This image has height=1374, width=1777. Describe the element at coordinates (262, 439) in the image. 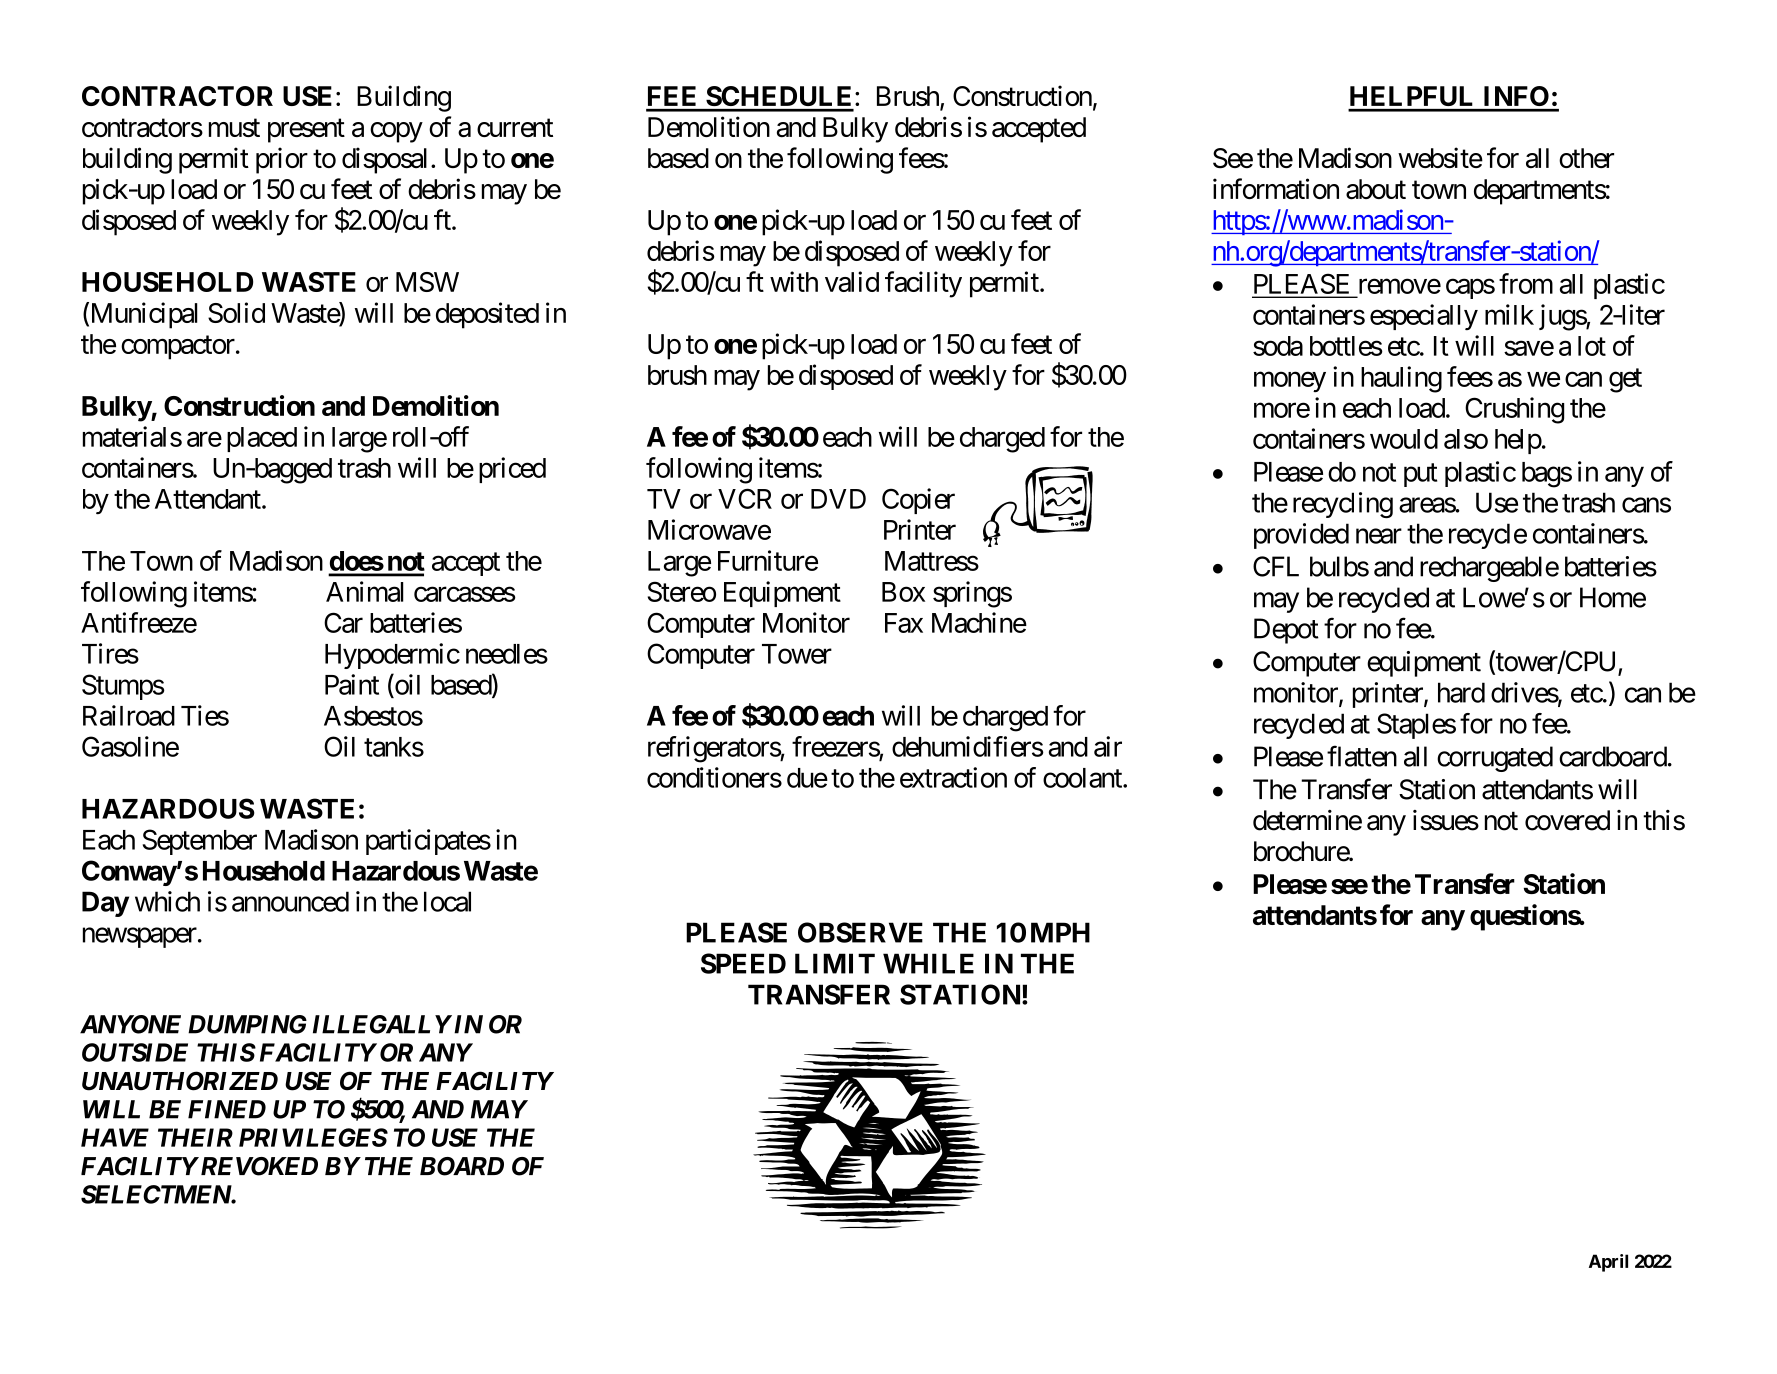

I see `placed` at that location.
